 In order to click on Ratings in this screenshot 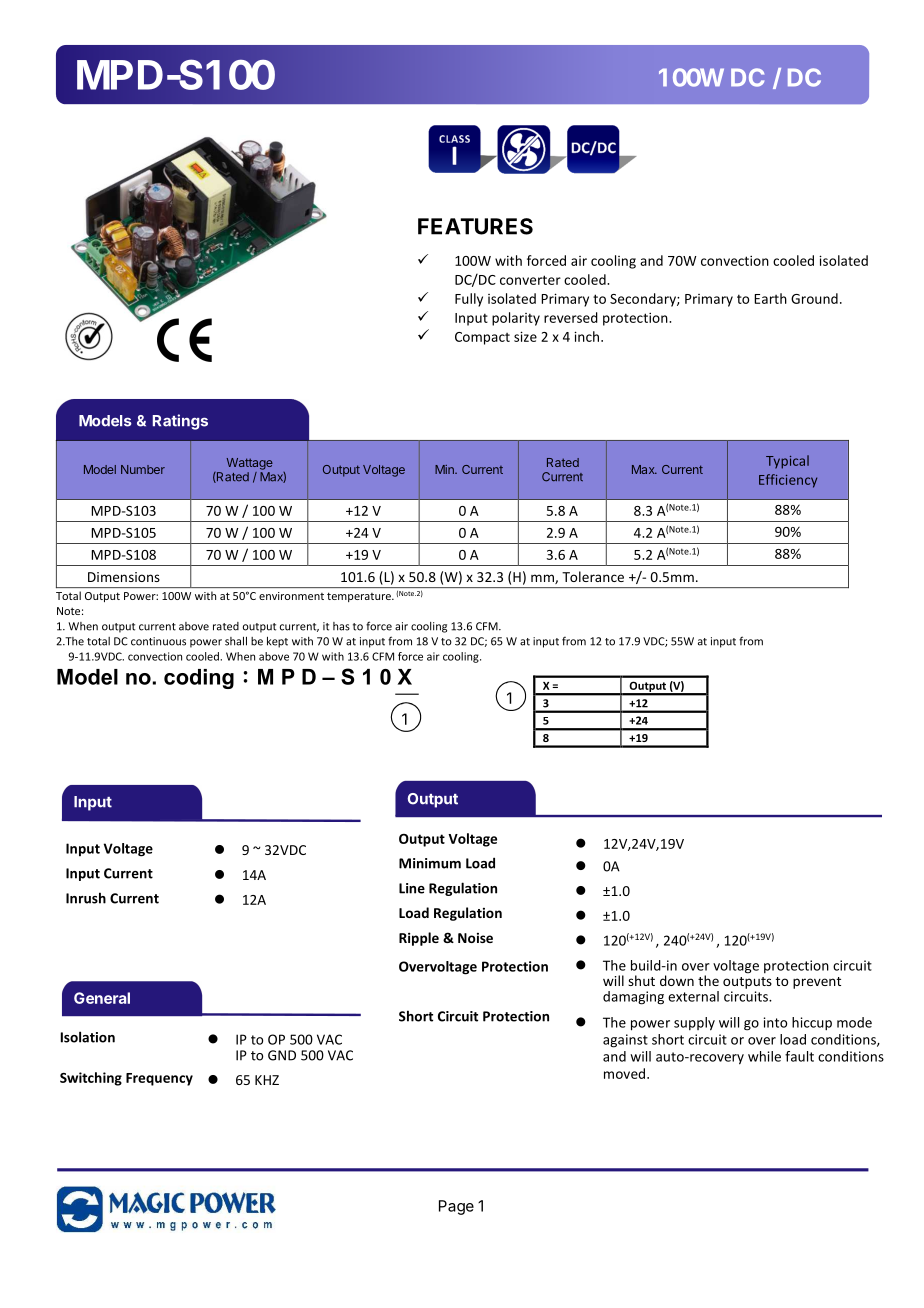, I will do `click(180, 422)`.
